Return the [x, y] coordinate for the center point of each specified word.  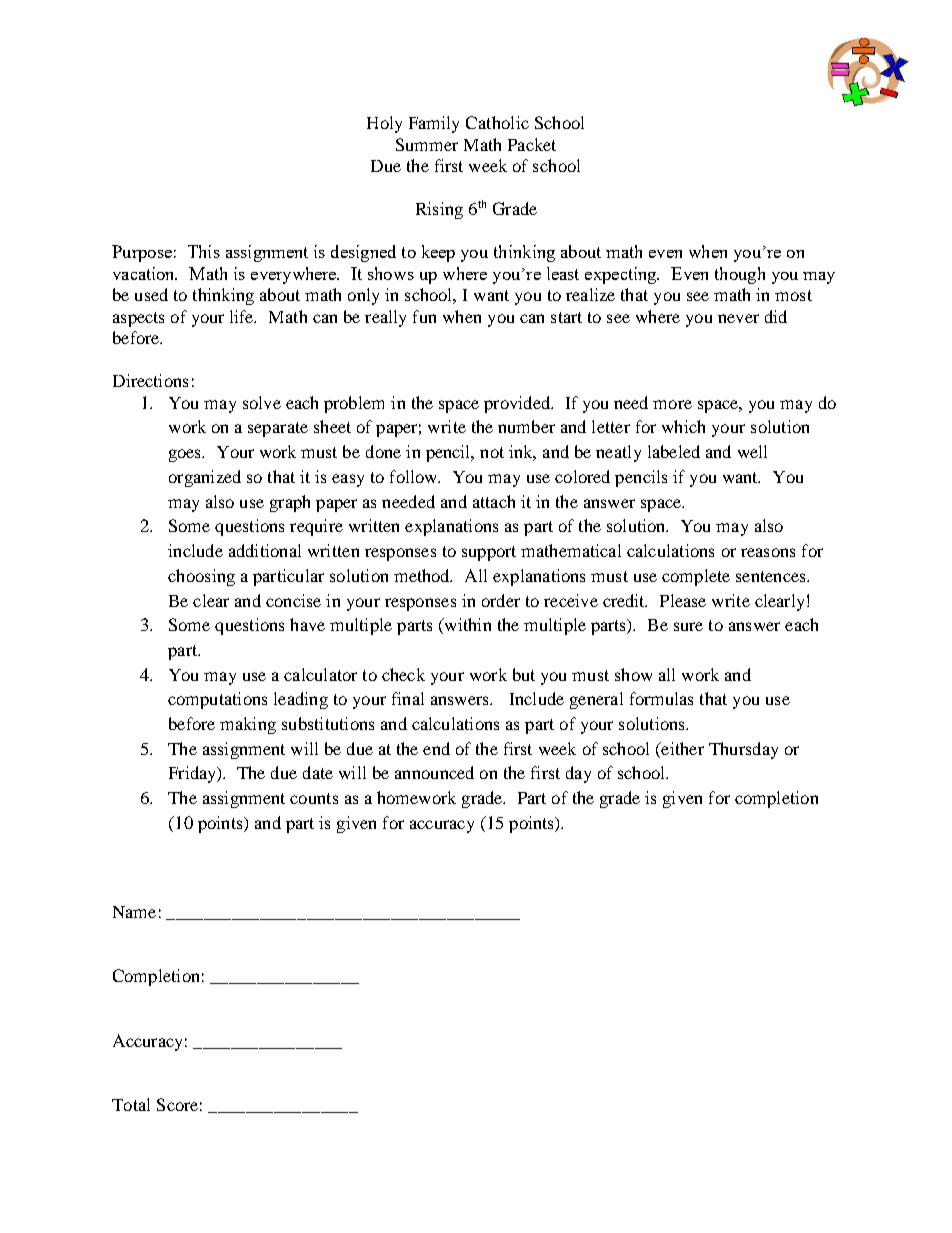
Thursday [743, 750]
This [204, 251]
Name [134, 912]
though [740, 275]
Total [131, 1104]
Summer [427, 144]
